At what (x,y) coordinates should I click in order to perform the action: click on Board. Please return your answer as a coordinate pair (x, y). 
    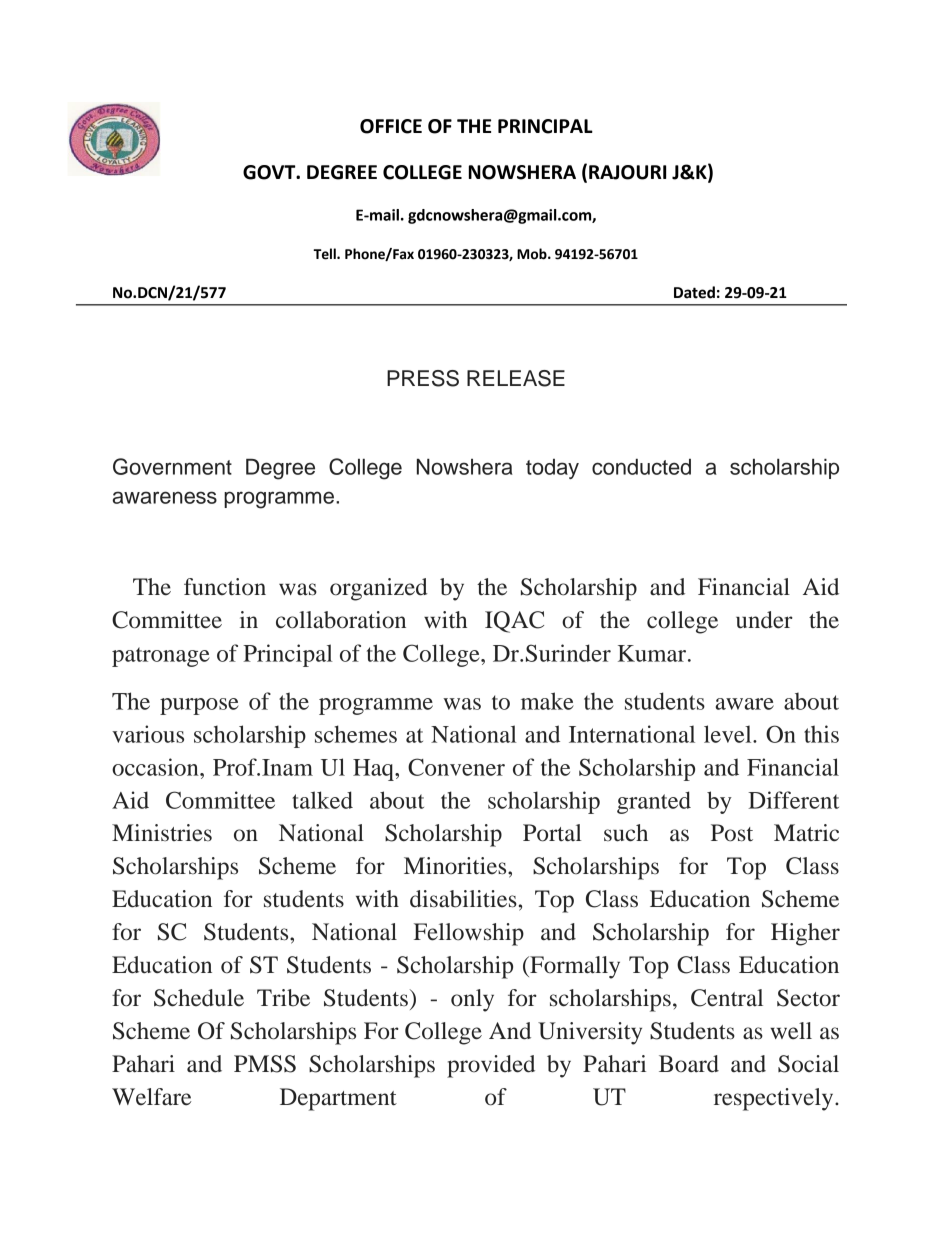
    Looking at the image, I should click on (689, 1064).
